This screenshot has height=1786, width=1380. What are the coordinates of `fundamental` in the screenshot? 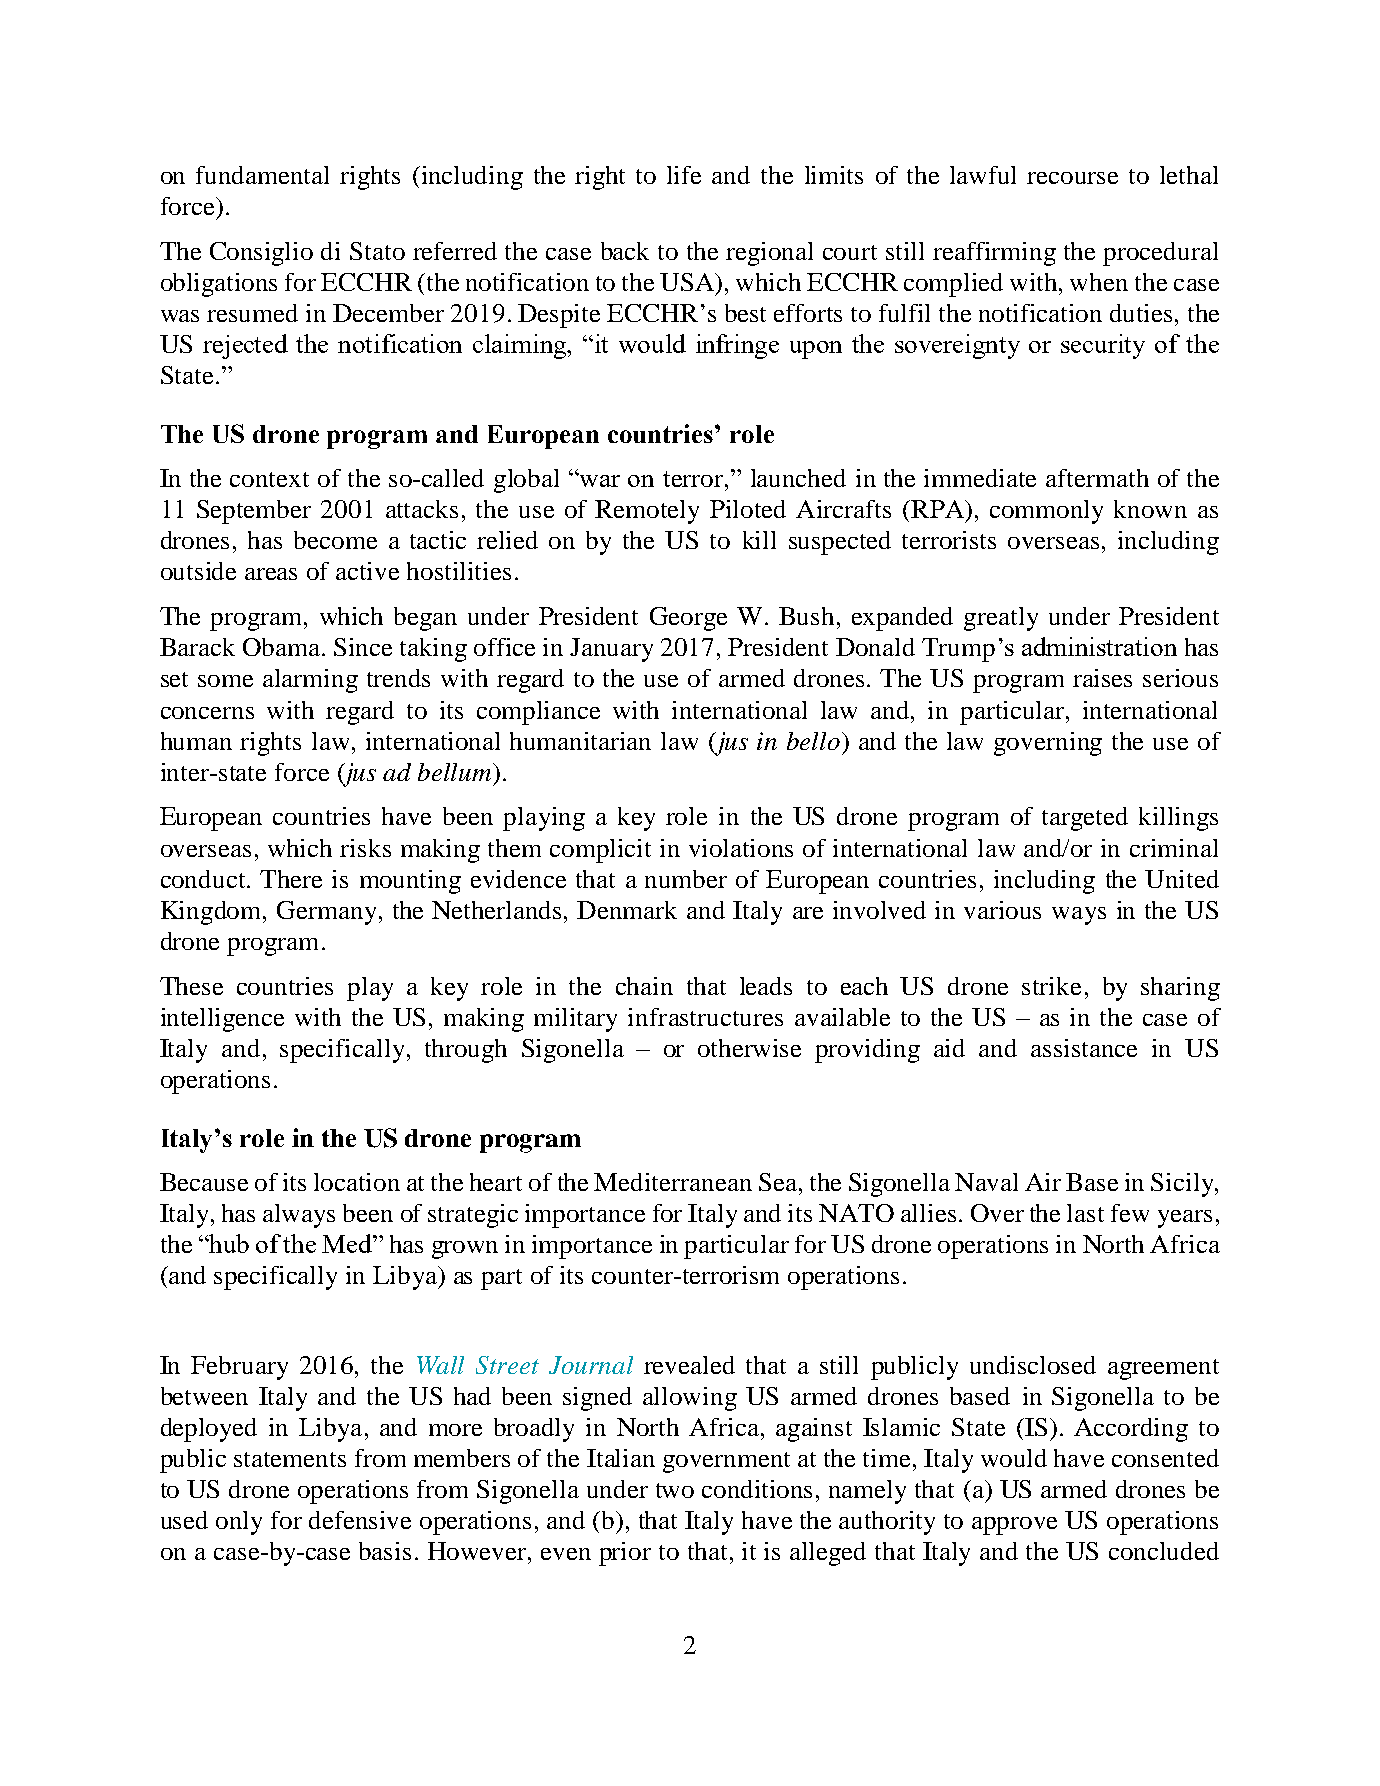 It's located at (262, 175).
